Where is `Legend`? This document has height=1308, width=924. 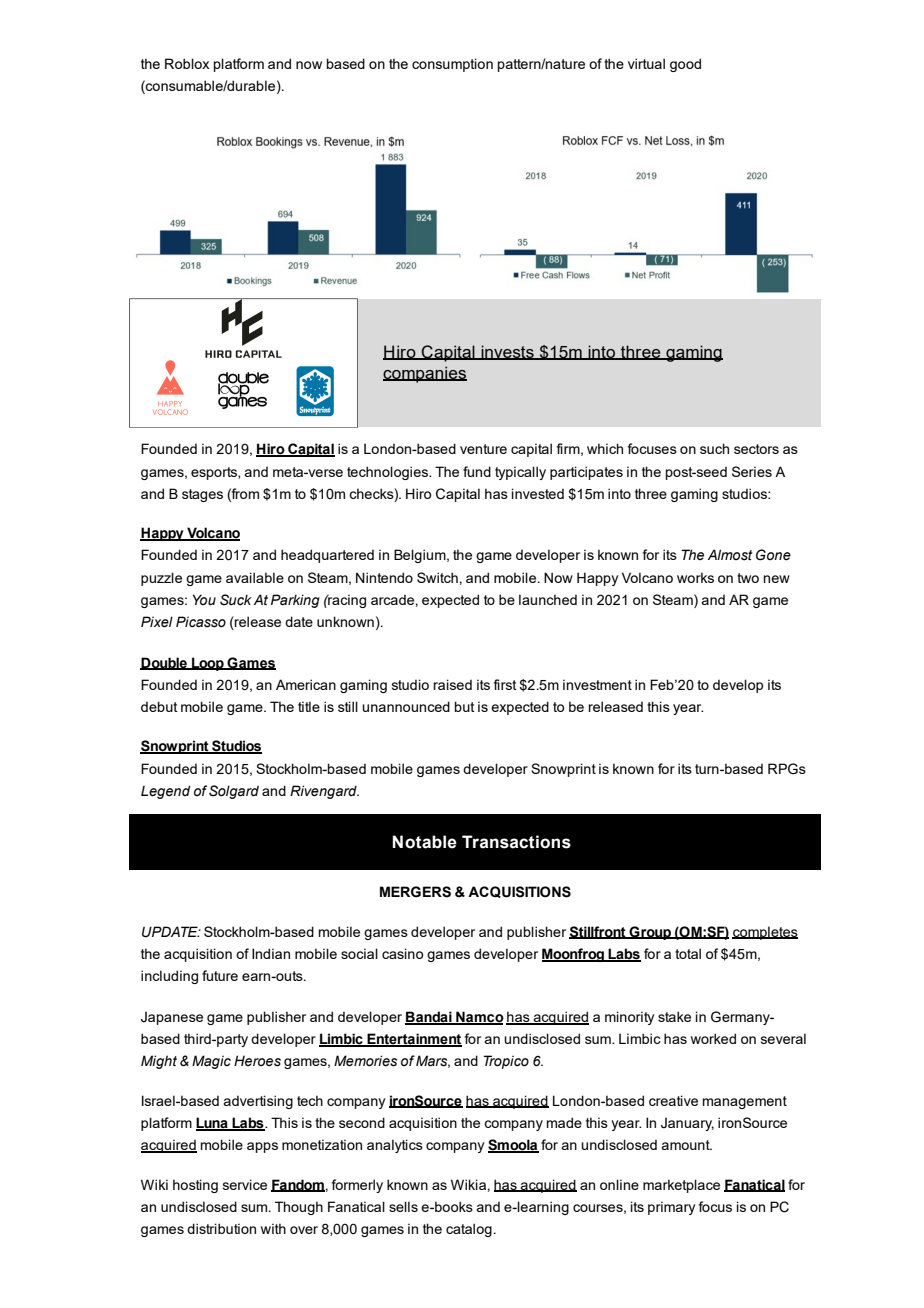 Legend is located at coordinates (165, 792).
